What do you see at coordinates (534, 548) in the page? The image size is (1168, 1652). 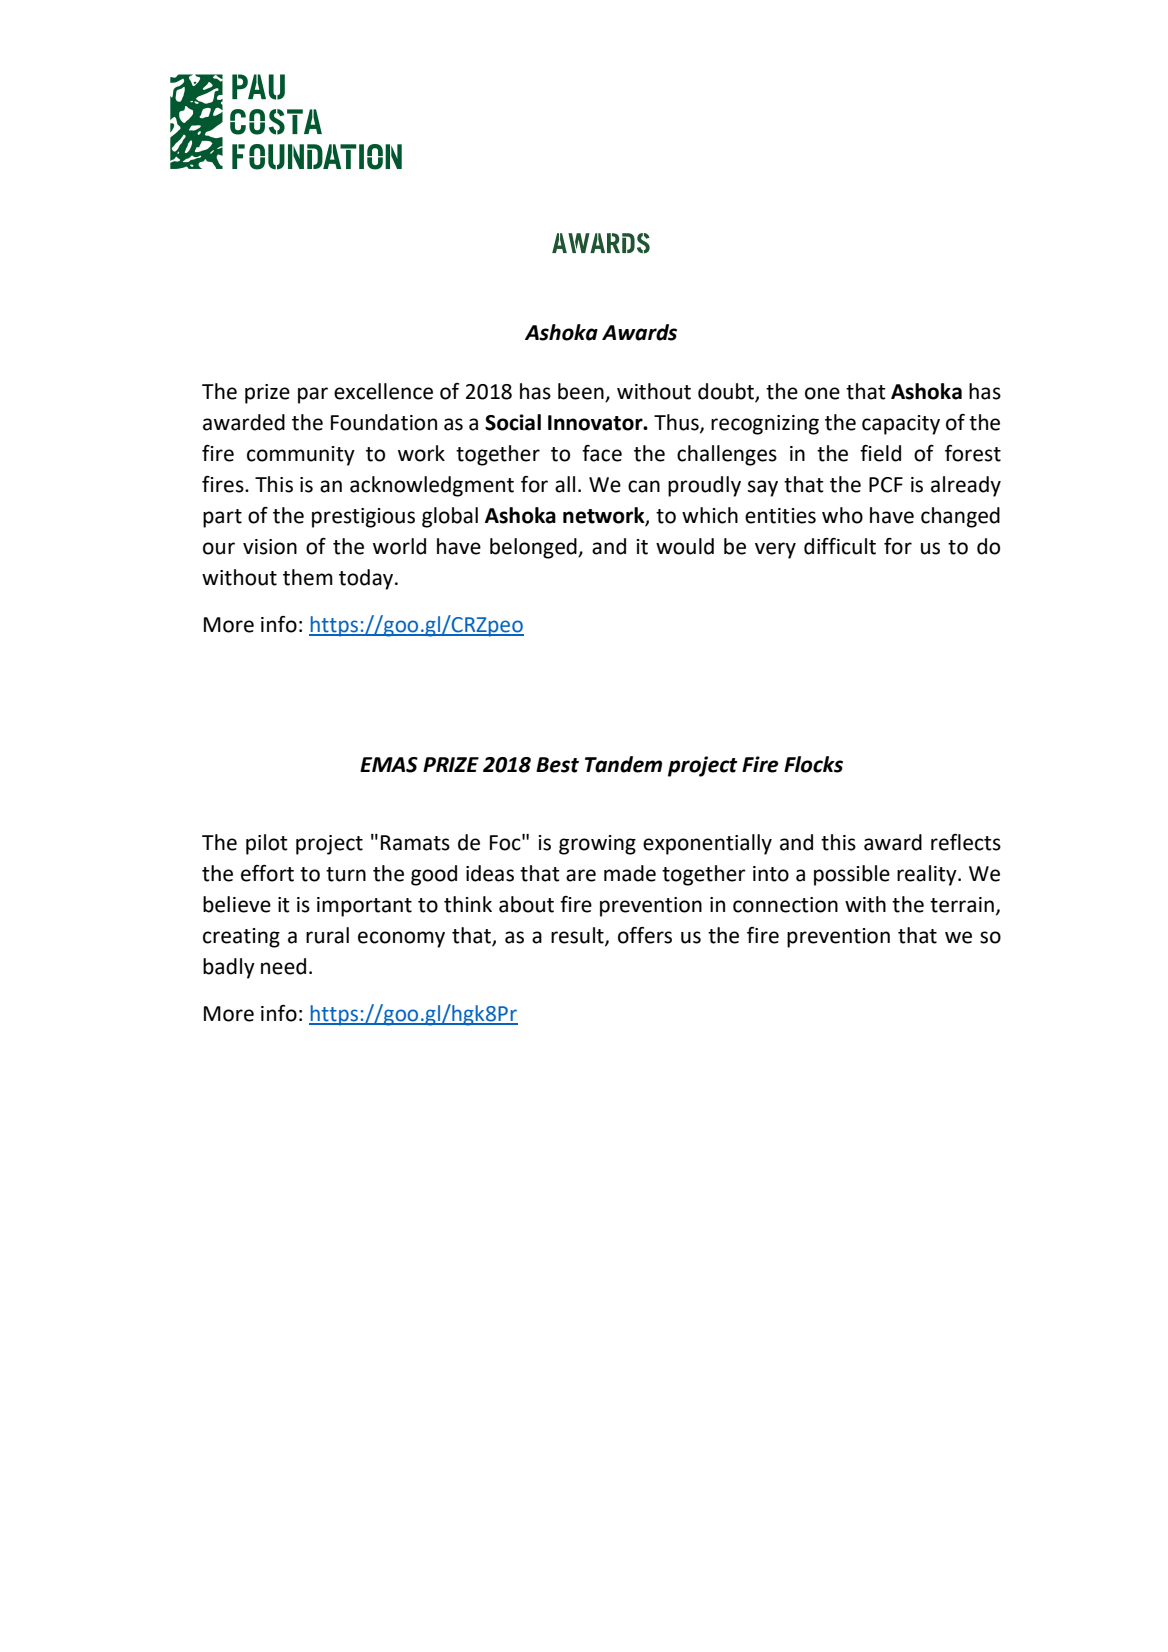 I see `belonged` at bounding box center [534, 548].
